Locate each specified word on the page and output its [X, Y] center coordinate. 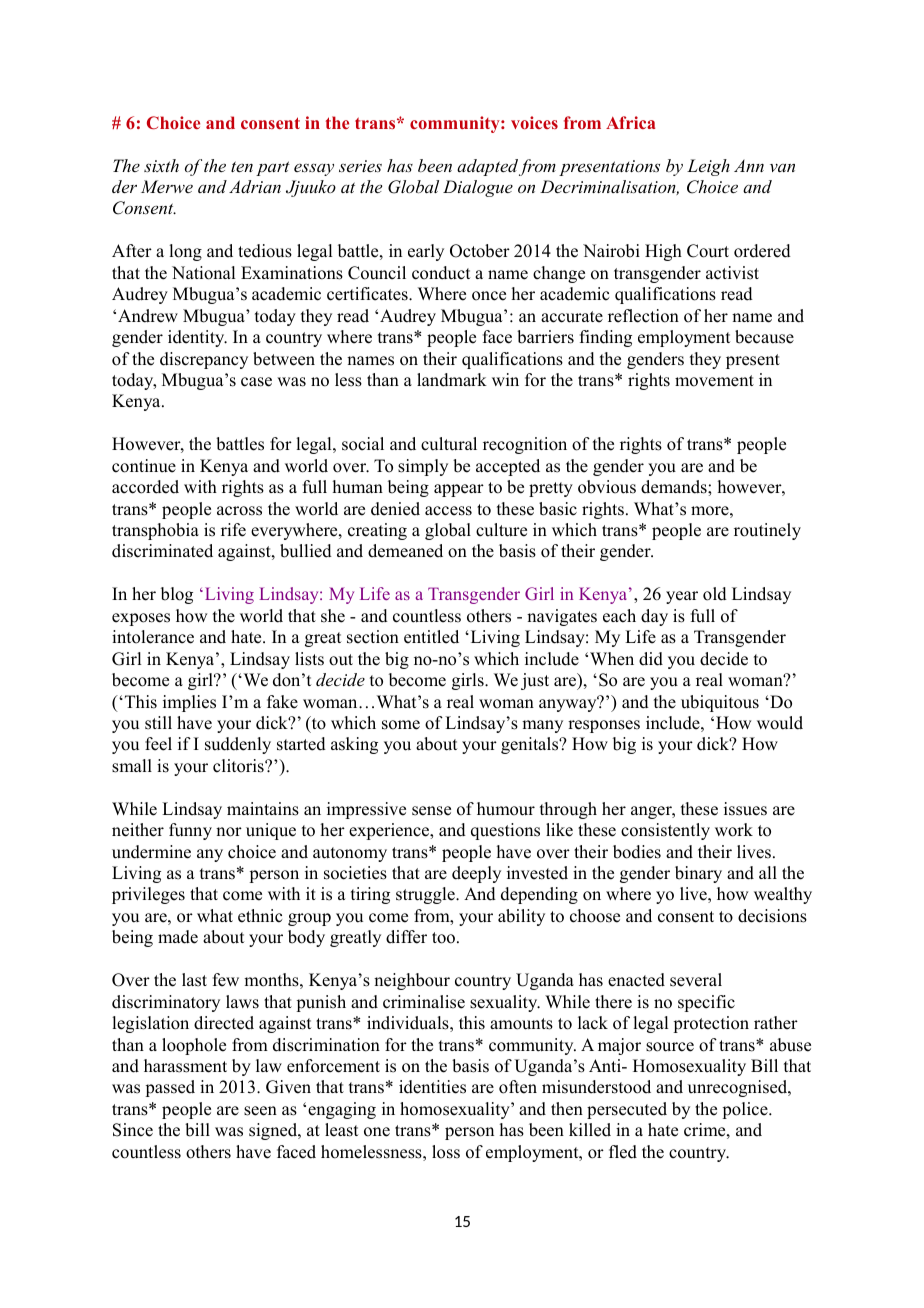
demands [675, 487]
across [239, 511]
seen [260, 1111]
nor [229, 832]
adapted [487, 167]
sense [431, 811]
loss [446, 1152]
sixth [161, 165]
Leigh [708, 167]
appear [459, 490]
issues [745, 809]
